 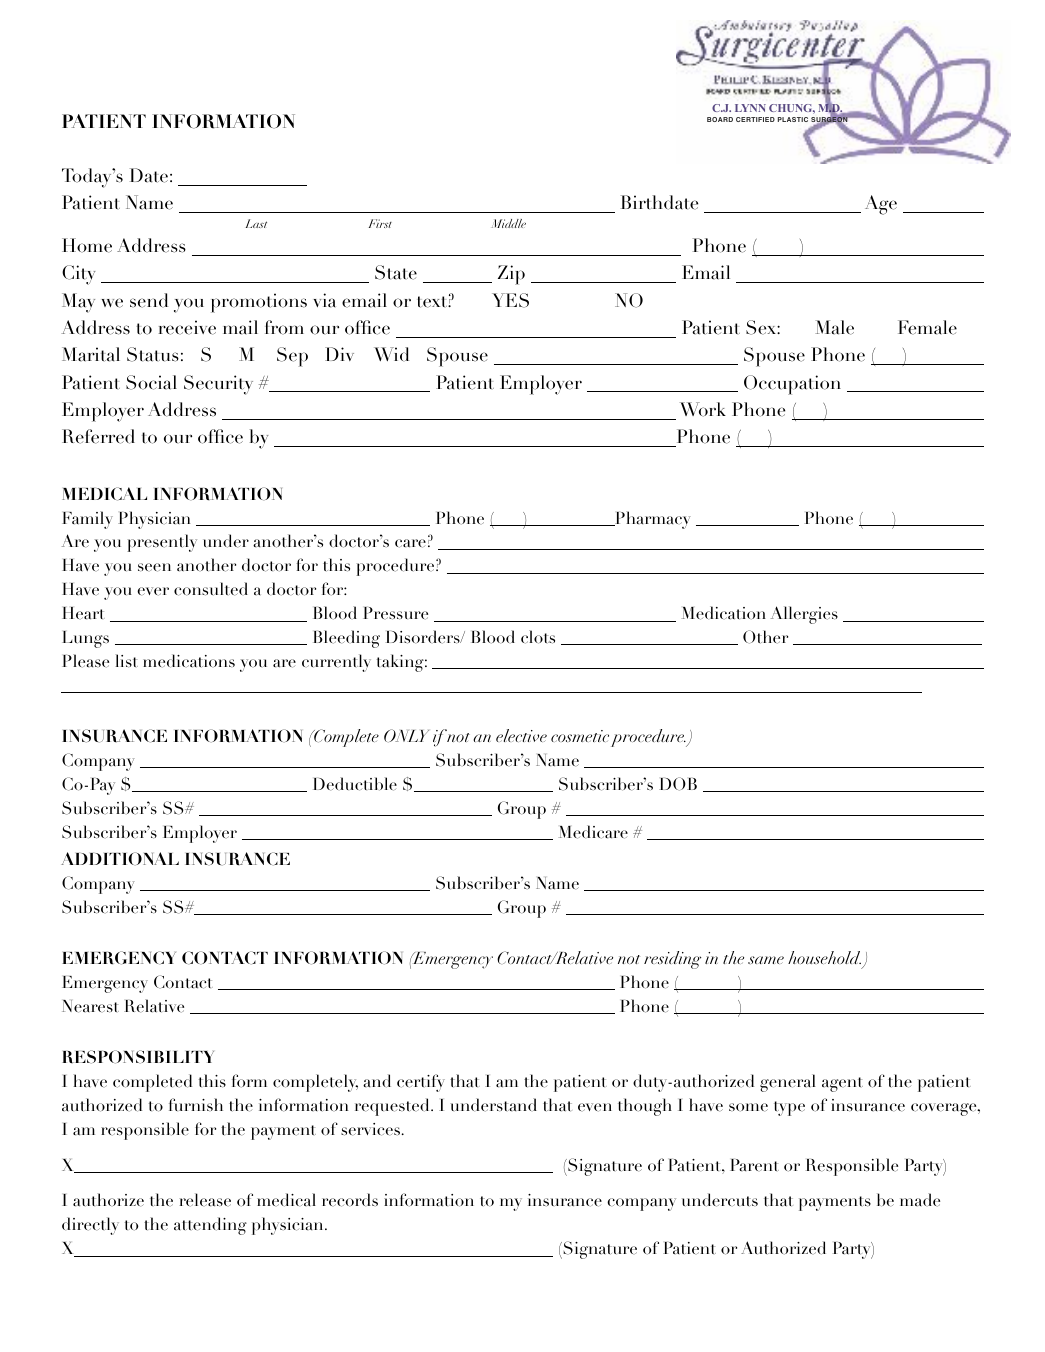 What do you see at coordinates (652, 520) in the screenshot?
I see `Pharmacy` at bounding box center [652, 520].
